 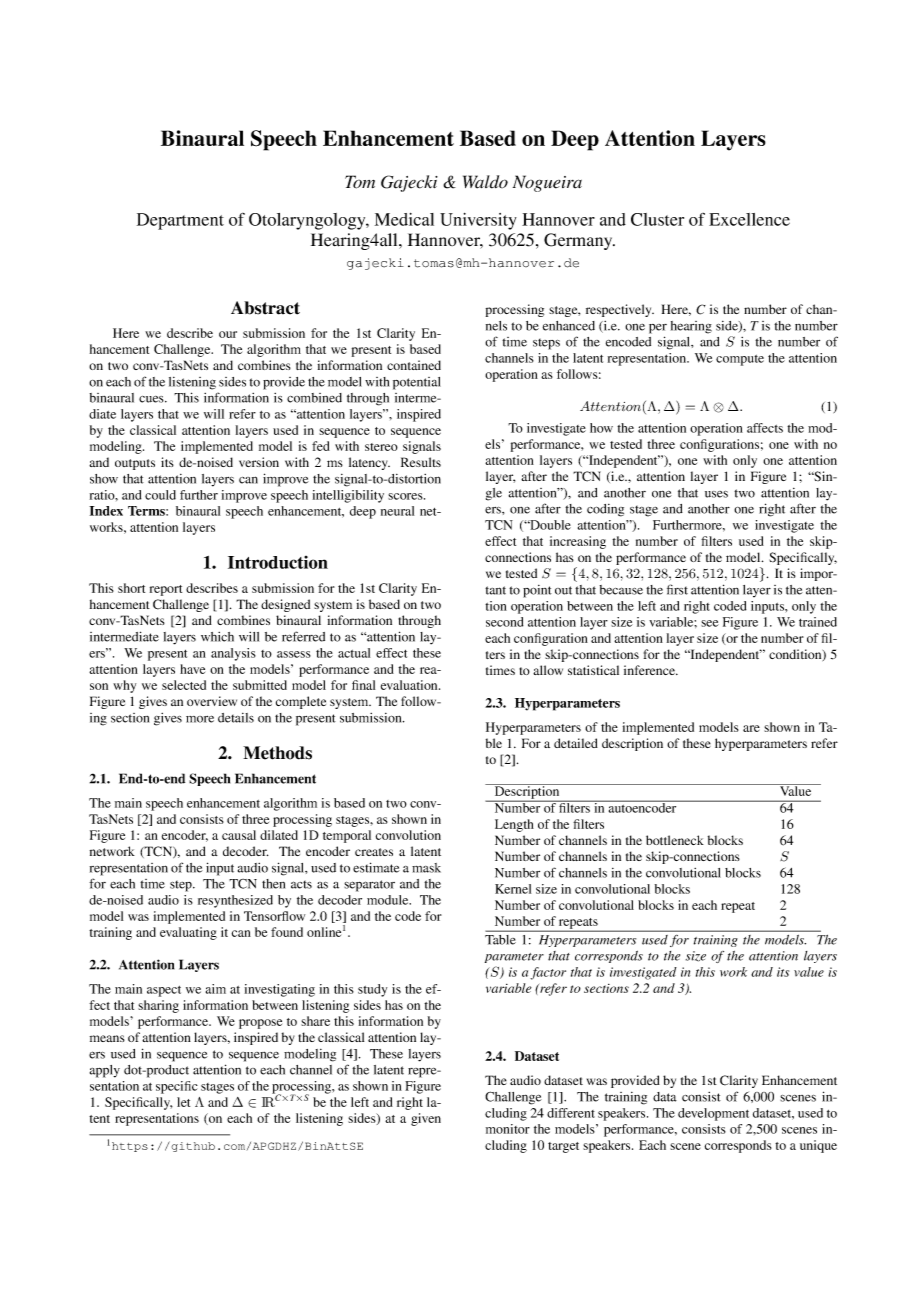 What do you see at coordinates (160, 495) in the image?
I see `could` at bounding box center [160, 495].
